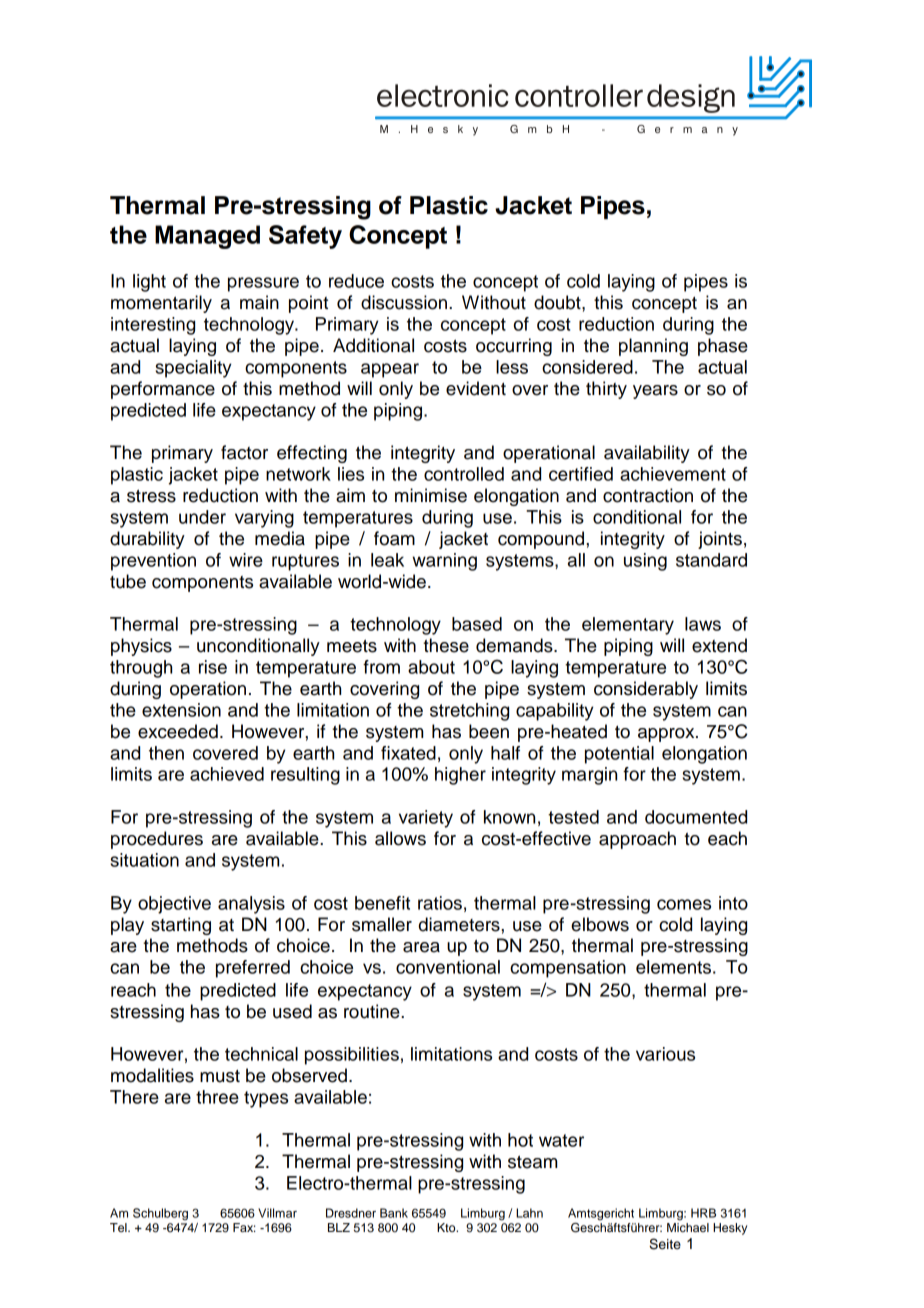 Image resolution: width=924 pixels, height=1308 pixels. I want to click on planning, so click(653, 347).
